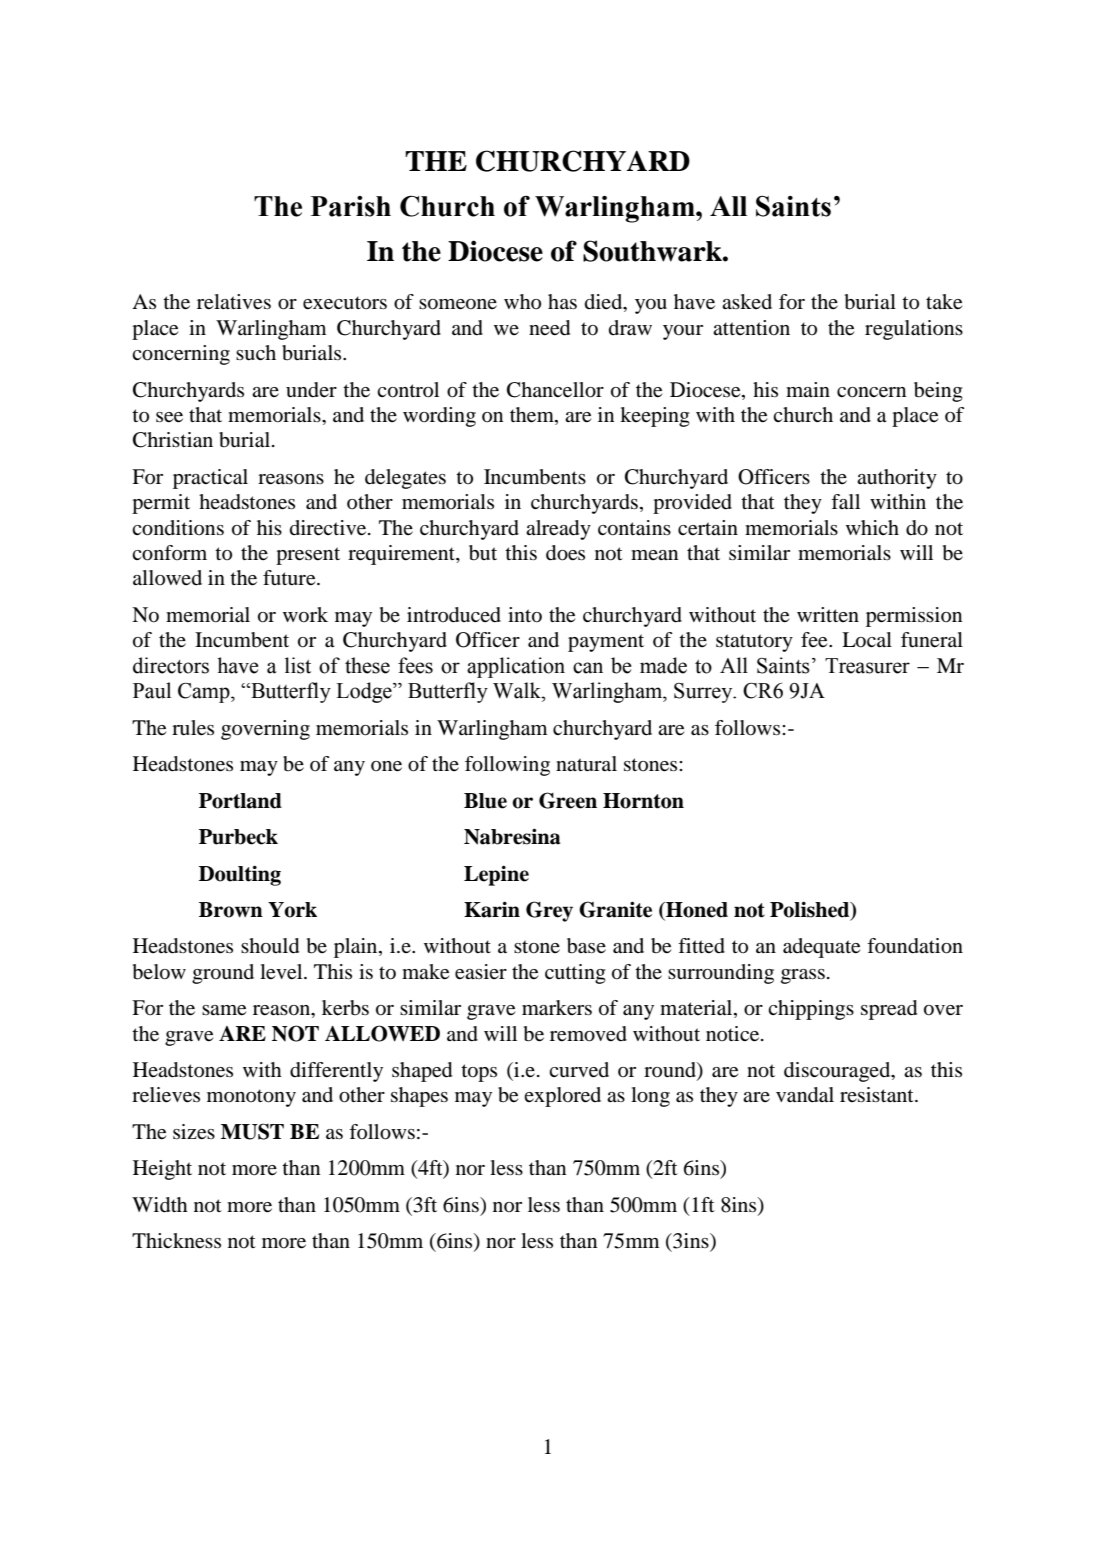 Image resolution: width=1096 pixels, height=1550 pixels. What do you see at coordinates (867, 666) in the screenshot?
I see `Treasurer` at bounding box center [867, 666].
